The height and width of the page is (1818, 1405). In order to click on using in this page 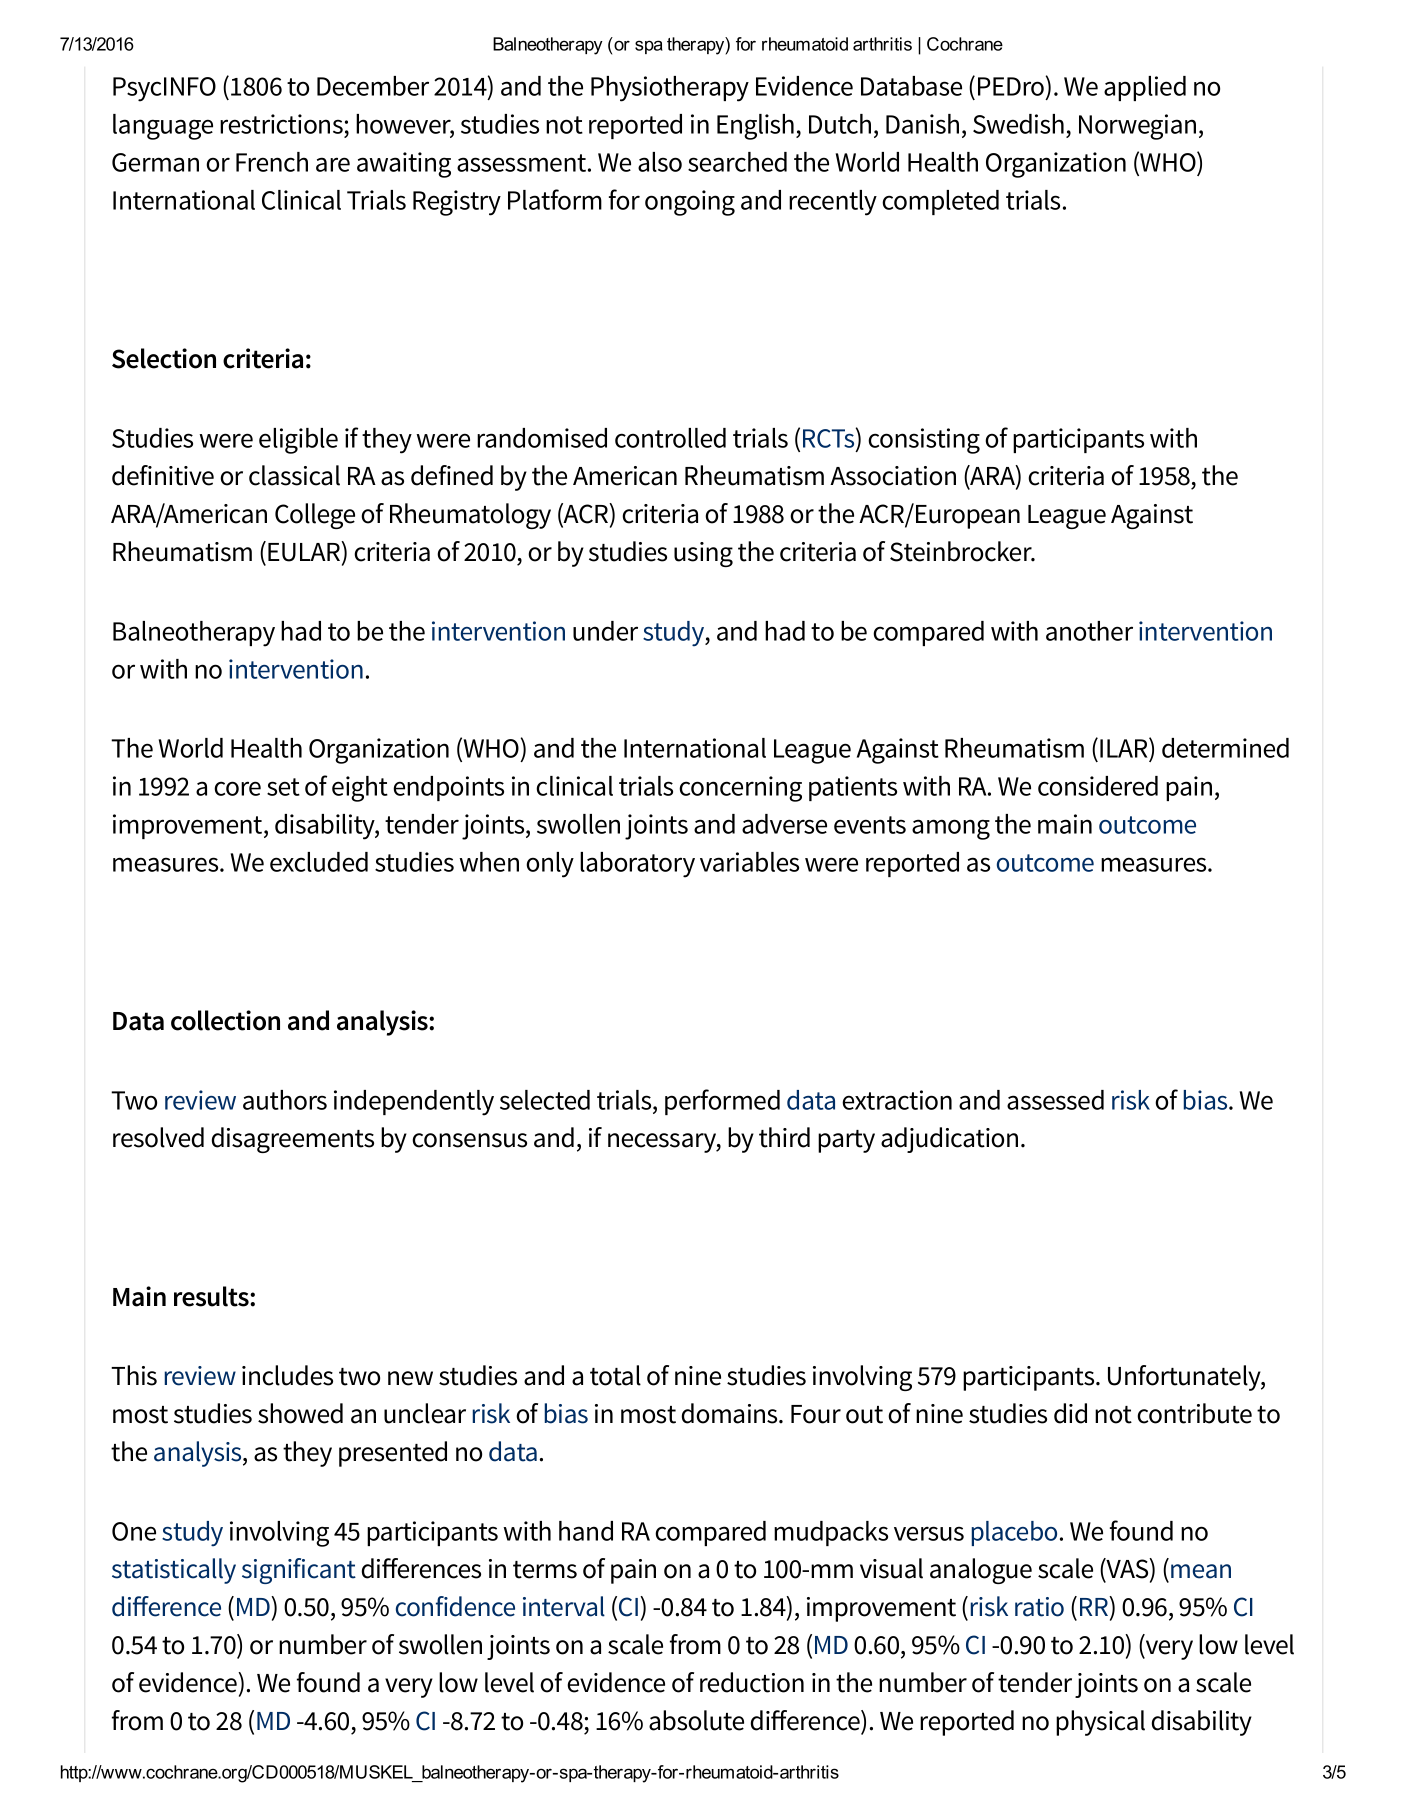, I will do `click(703, 554)`.
